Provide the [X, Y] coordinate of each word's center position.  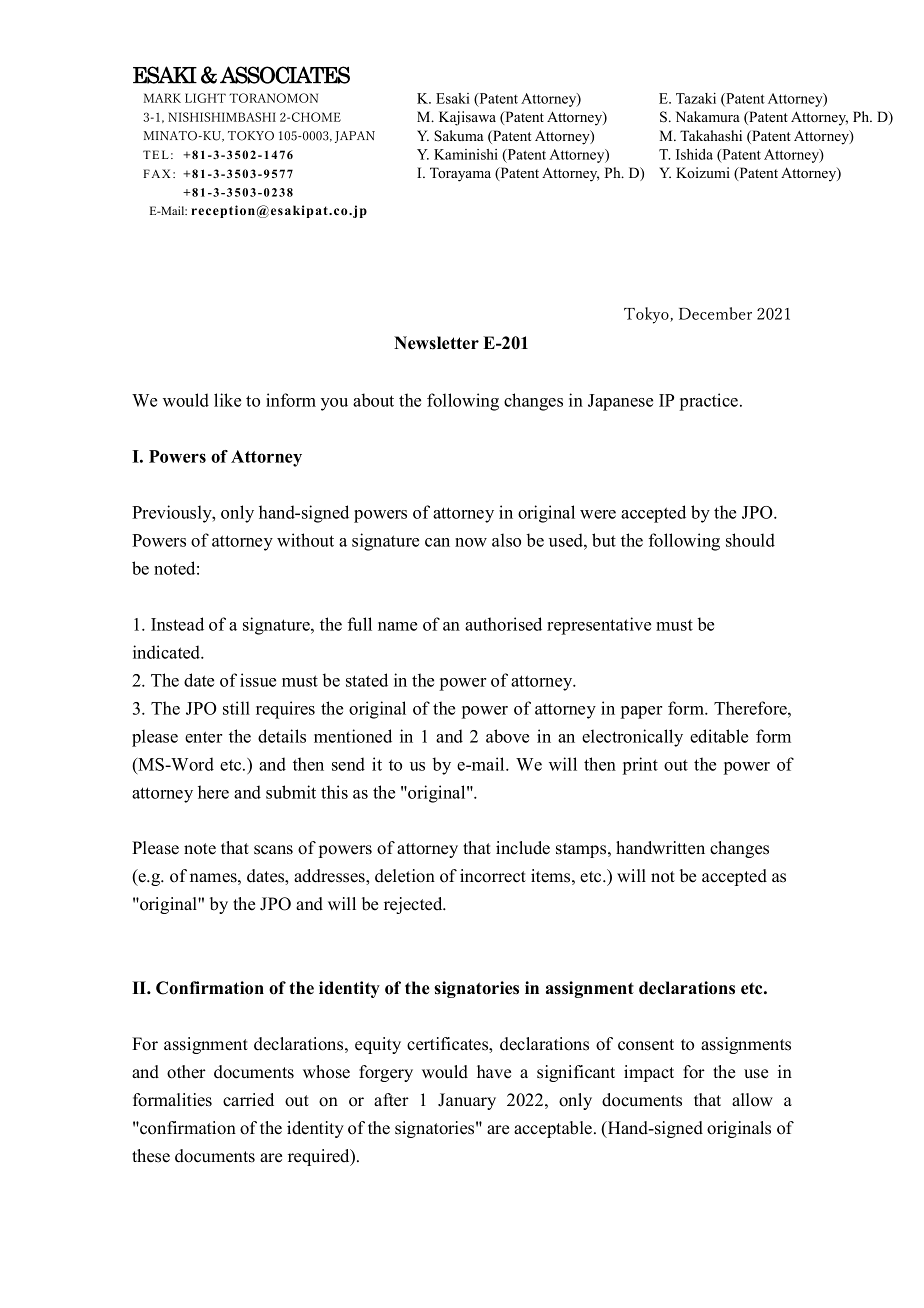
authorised [503, 624]
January [467, 1101]
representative [599, 626]
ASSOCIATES [285, 75]
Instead [177, 624]
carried [248, 1100]
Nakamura [708, 116]
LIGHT [205, 98]
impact [649, 1073]
